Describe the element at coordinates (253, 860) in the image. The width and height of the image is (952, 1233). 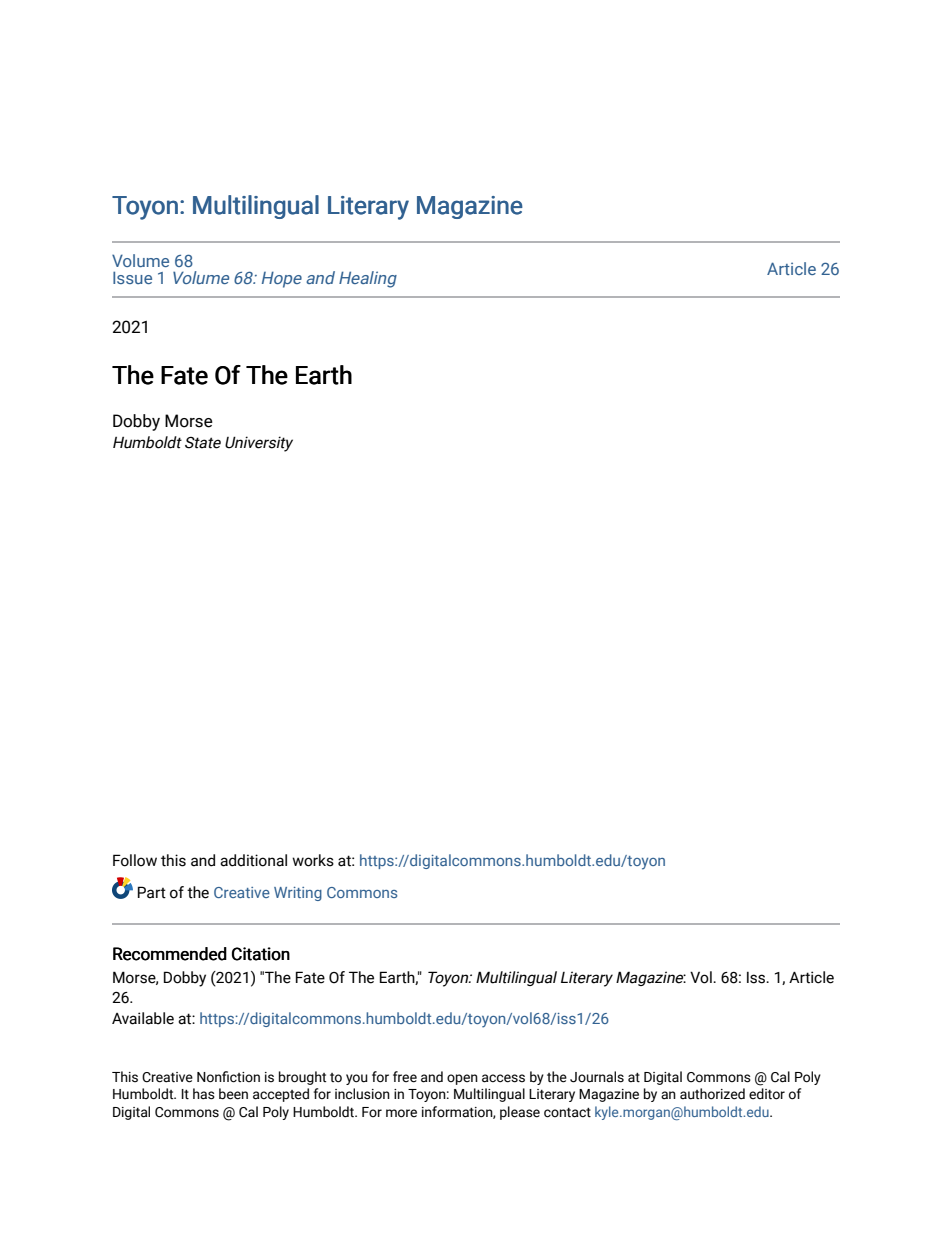
I see `additional` at that location.
